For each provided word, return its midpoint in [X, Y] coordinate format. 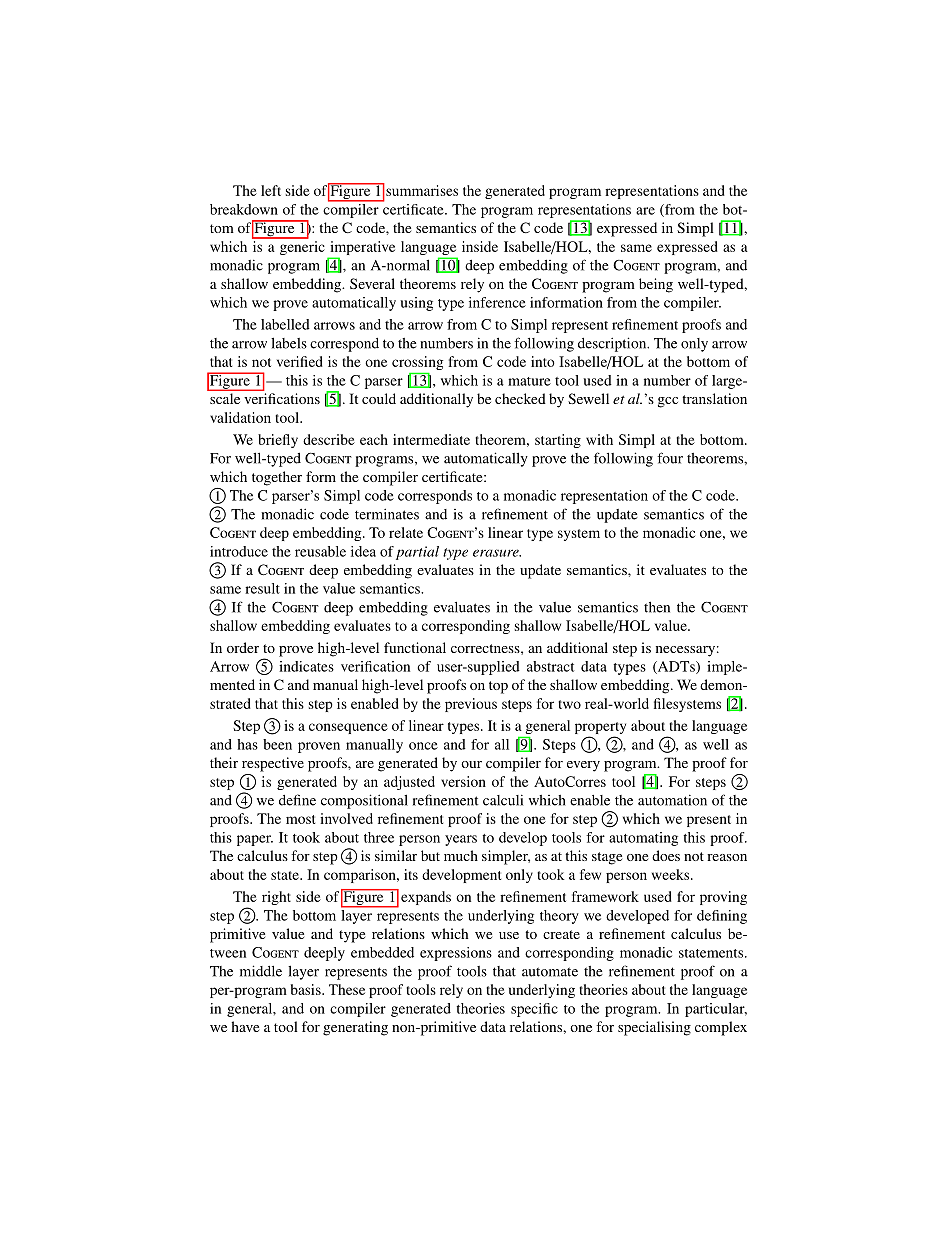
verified [300, 361]
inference [497, 302]
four [670, 458]
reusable [320, 551]
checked [520, 398]
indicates [306, 666]
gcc [668, 402]
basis [307, 989]
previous [471, 705]
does [666, 855]
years [461, 840]
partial [417, 553]
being [656, 285]
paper [255, 840]
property [600, 729]
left [271, 190]
